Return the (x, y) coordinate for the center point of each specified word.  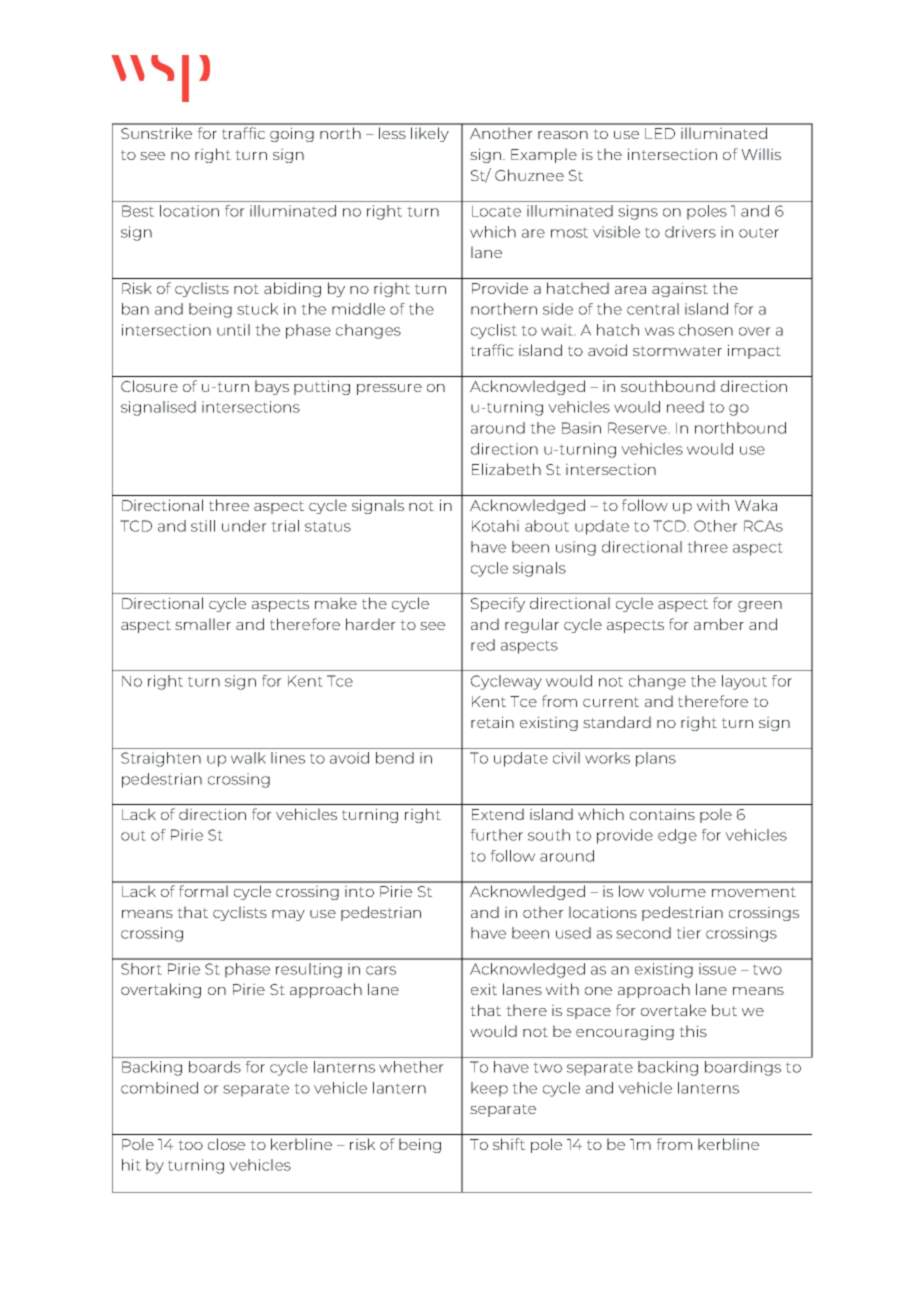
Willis (761, 154)
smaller (203, 624)
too (190, 1145)
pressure (389, 389)
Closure (149, 386)
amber (719, 624)
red (483, 645)
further (496, 835)
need (685, 407)
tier (688, 933)
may (288, 915)
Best (138, 211)
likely (430, 134)
